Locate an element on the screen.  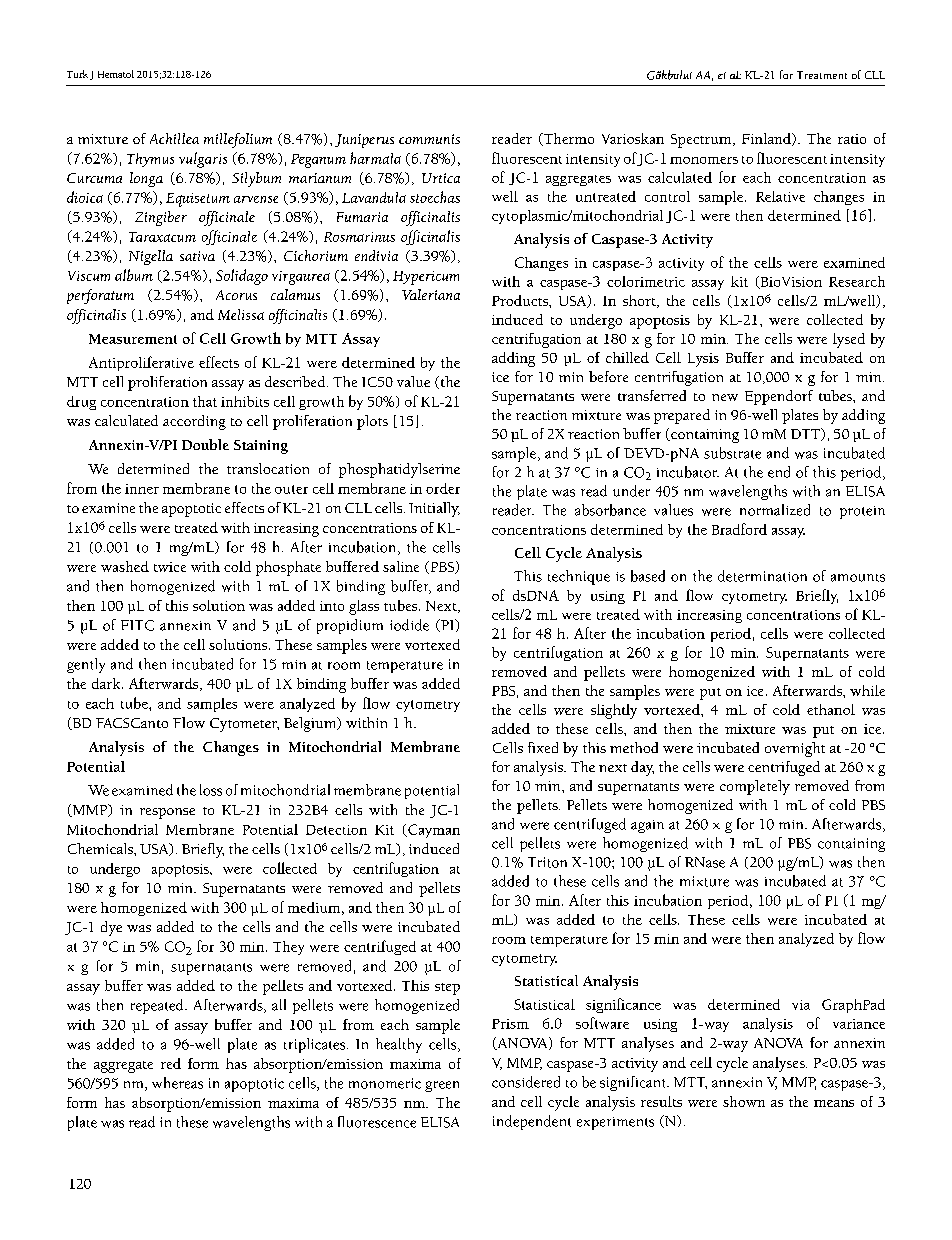
communis is located at coordinates (429, 139).
